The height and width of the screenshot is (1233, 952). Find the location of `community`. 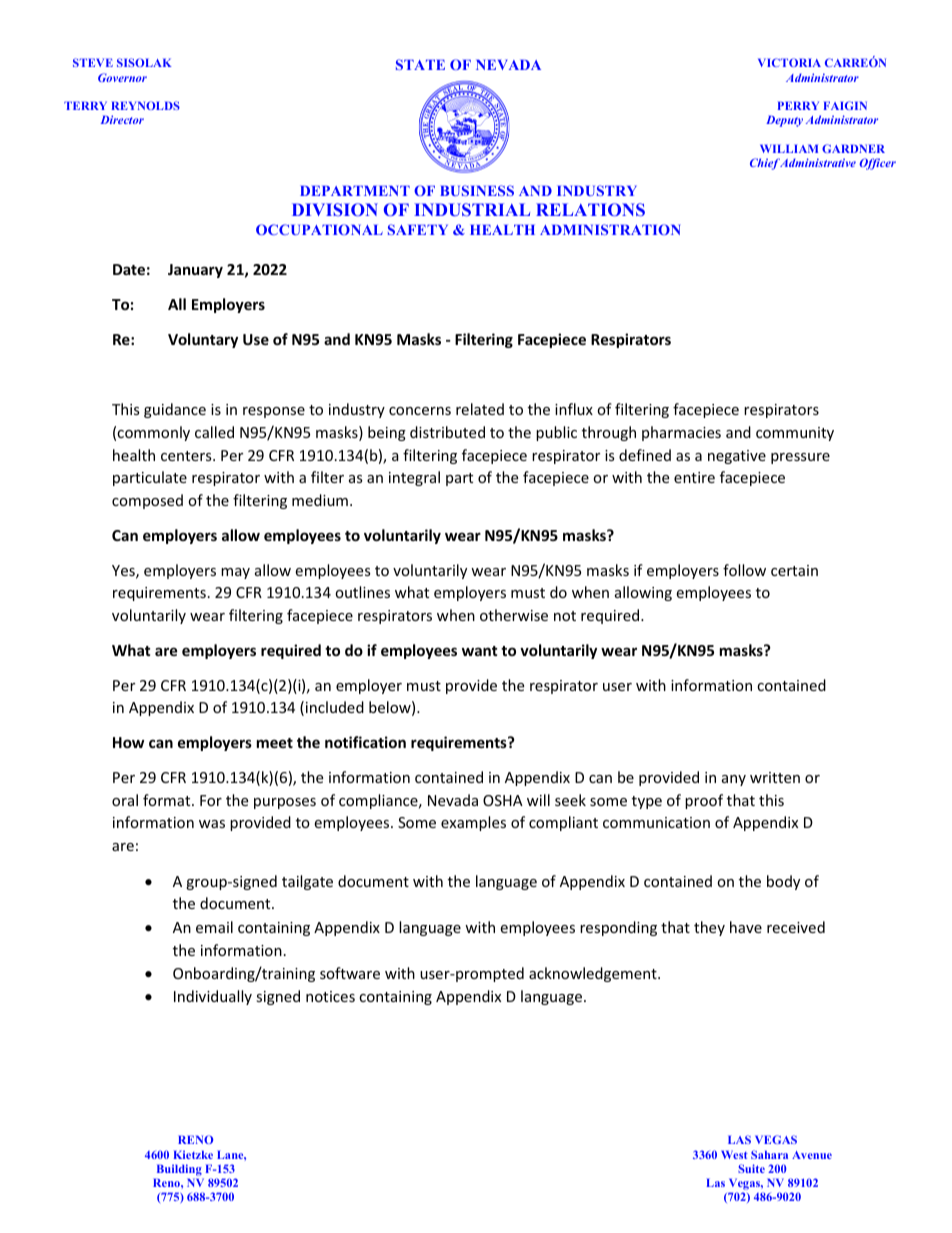

community is located at coordinates (795, 434).
